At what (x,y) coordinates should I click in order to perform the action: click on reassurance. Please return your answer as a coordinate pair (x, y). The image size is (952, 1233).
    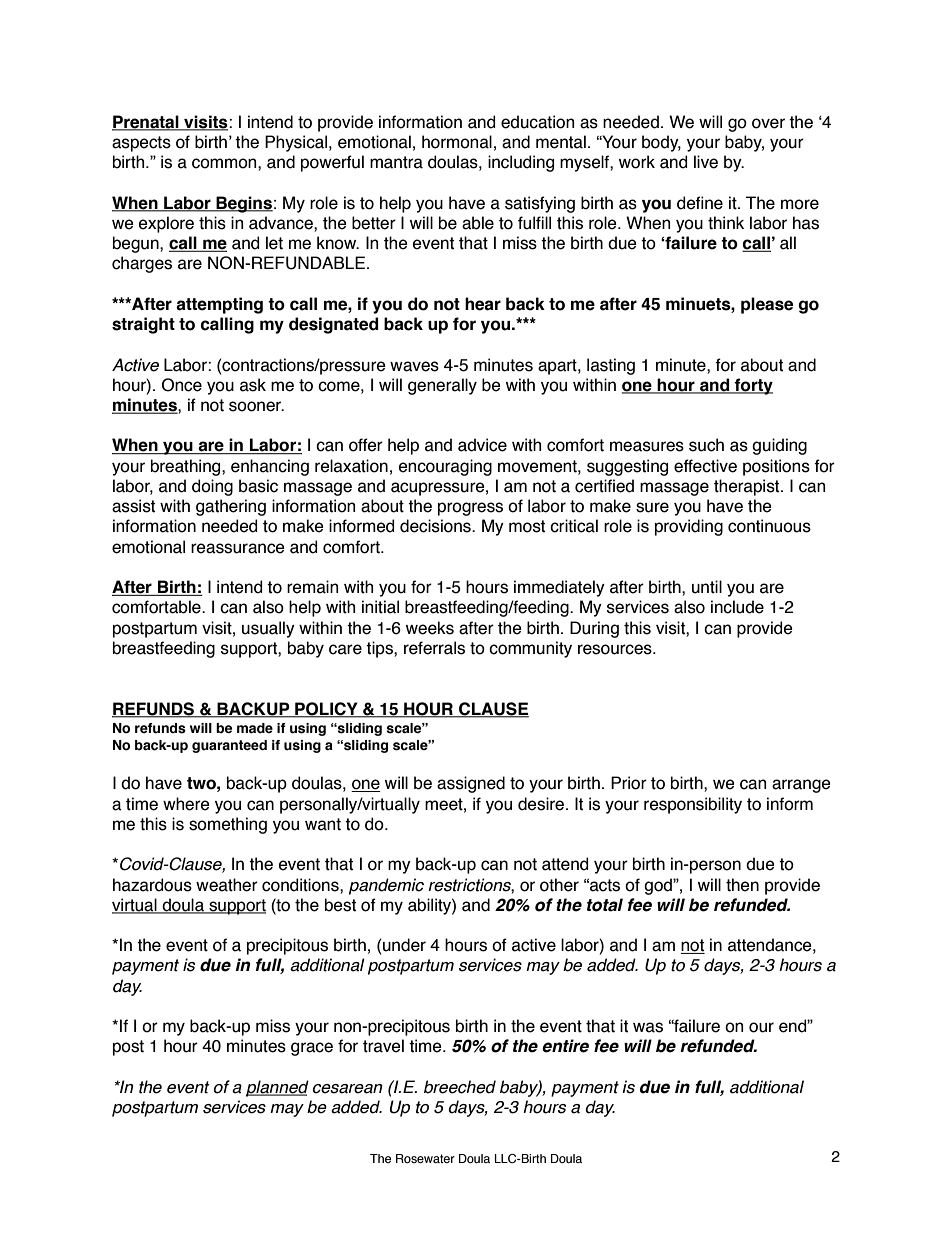
    Looking at the image, I should click on (238, 548).
